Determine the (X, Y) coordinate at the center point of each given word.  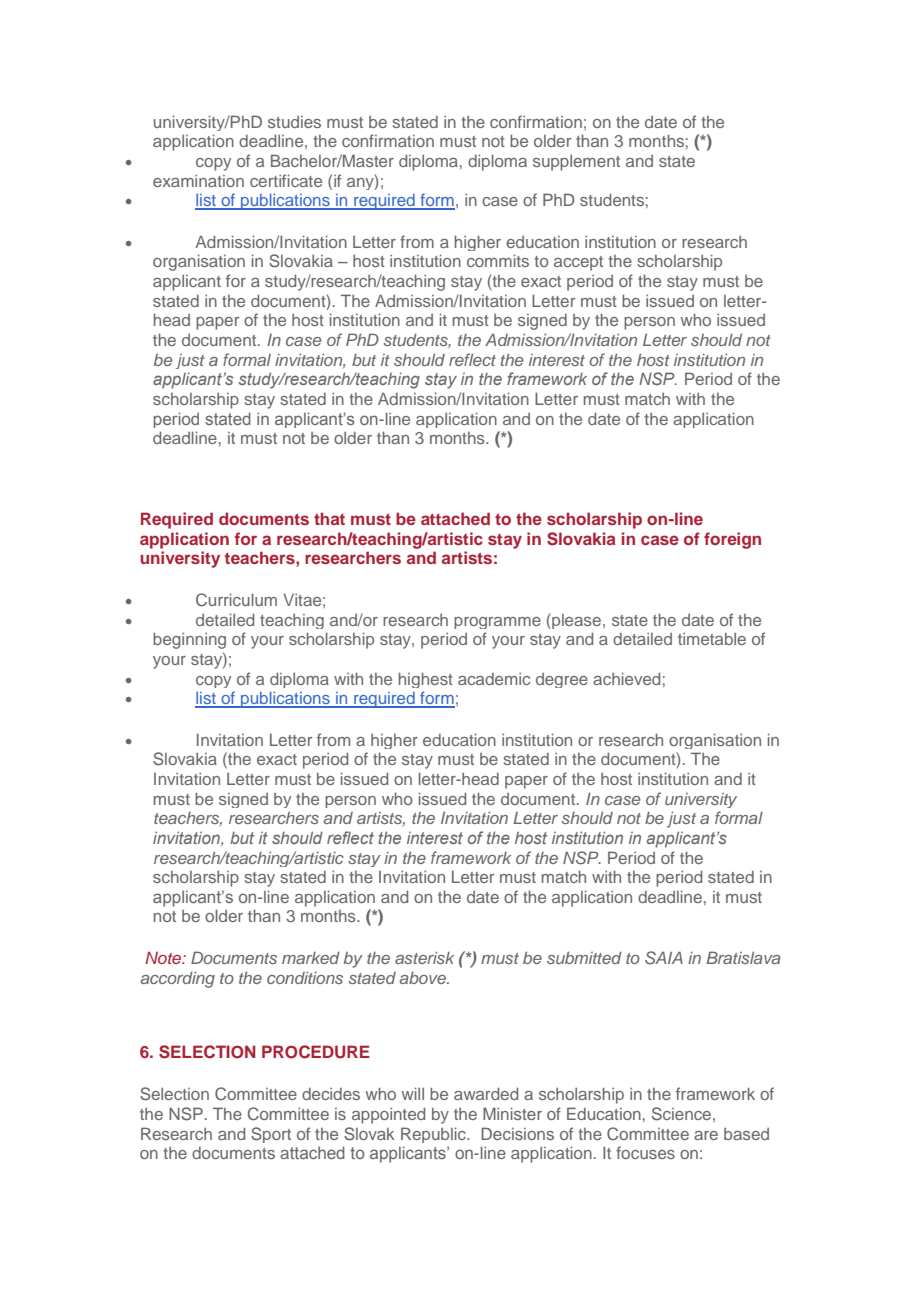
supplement (576, 163)
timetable (712, 639)
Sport (271, 1135)
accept (578, 263)
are (706, 1135)
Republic (434, 1135)
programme (497, 623)
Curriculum (236, 600)
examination (198, 181)
